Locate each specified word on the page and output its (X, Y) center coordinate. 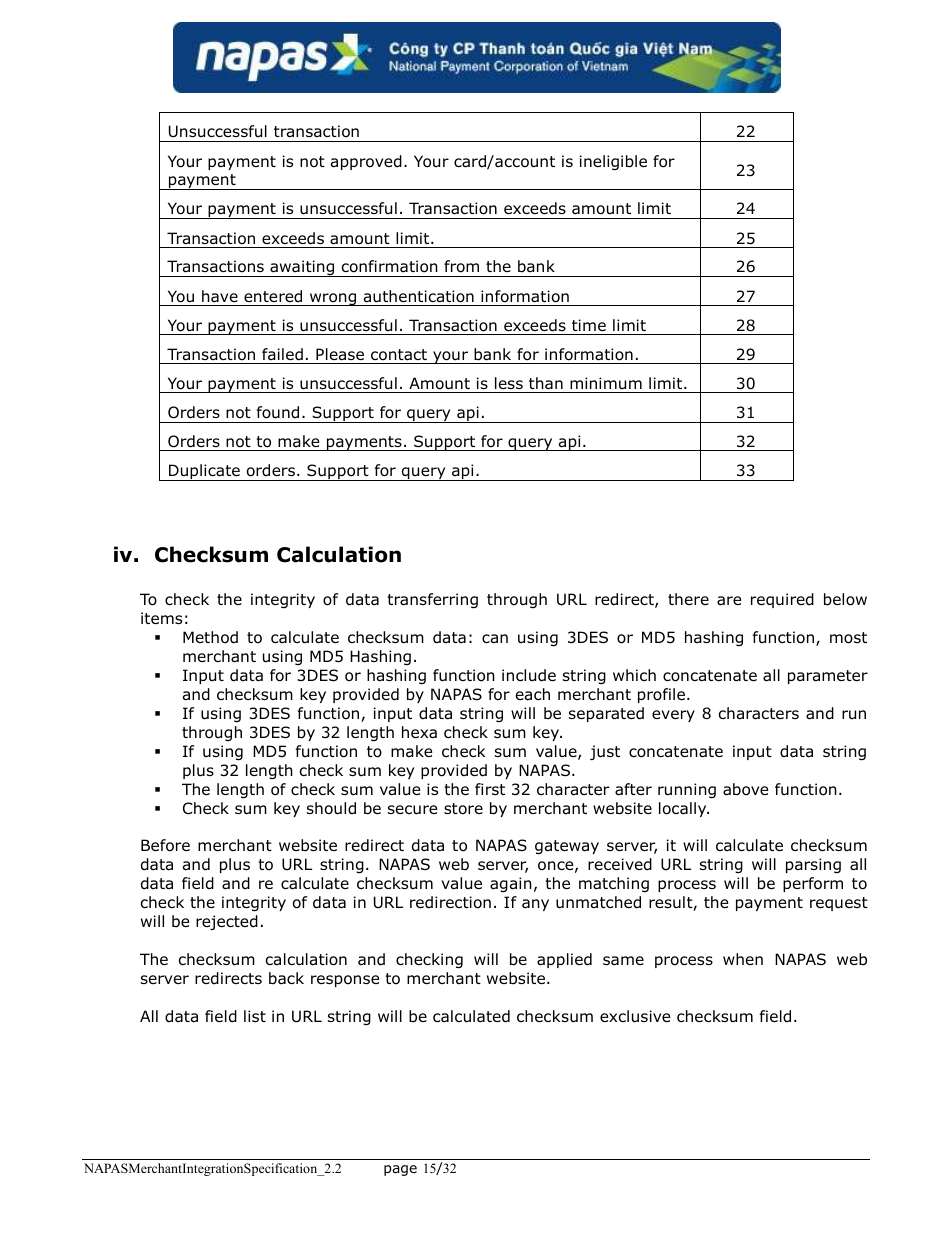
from (461, 266)
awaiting (302, 268)
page (400, 1170)
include (529, 675)
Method (210, 637)
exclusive (635, 1016)
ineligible (613, 162)
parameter (828, 677)
